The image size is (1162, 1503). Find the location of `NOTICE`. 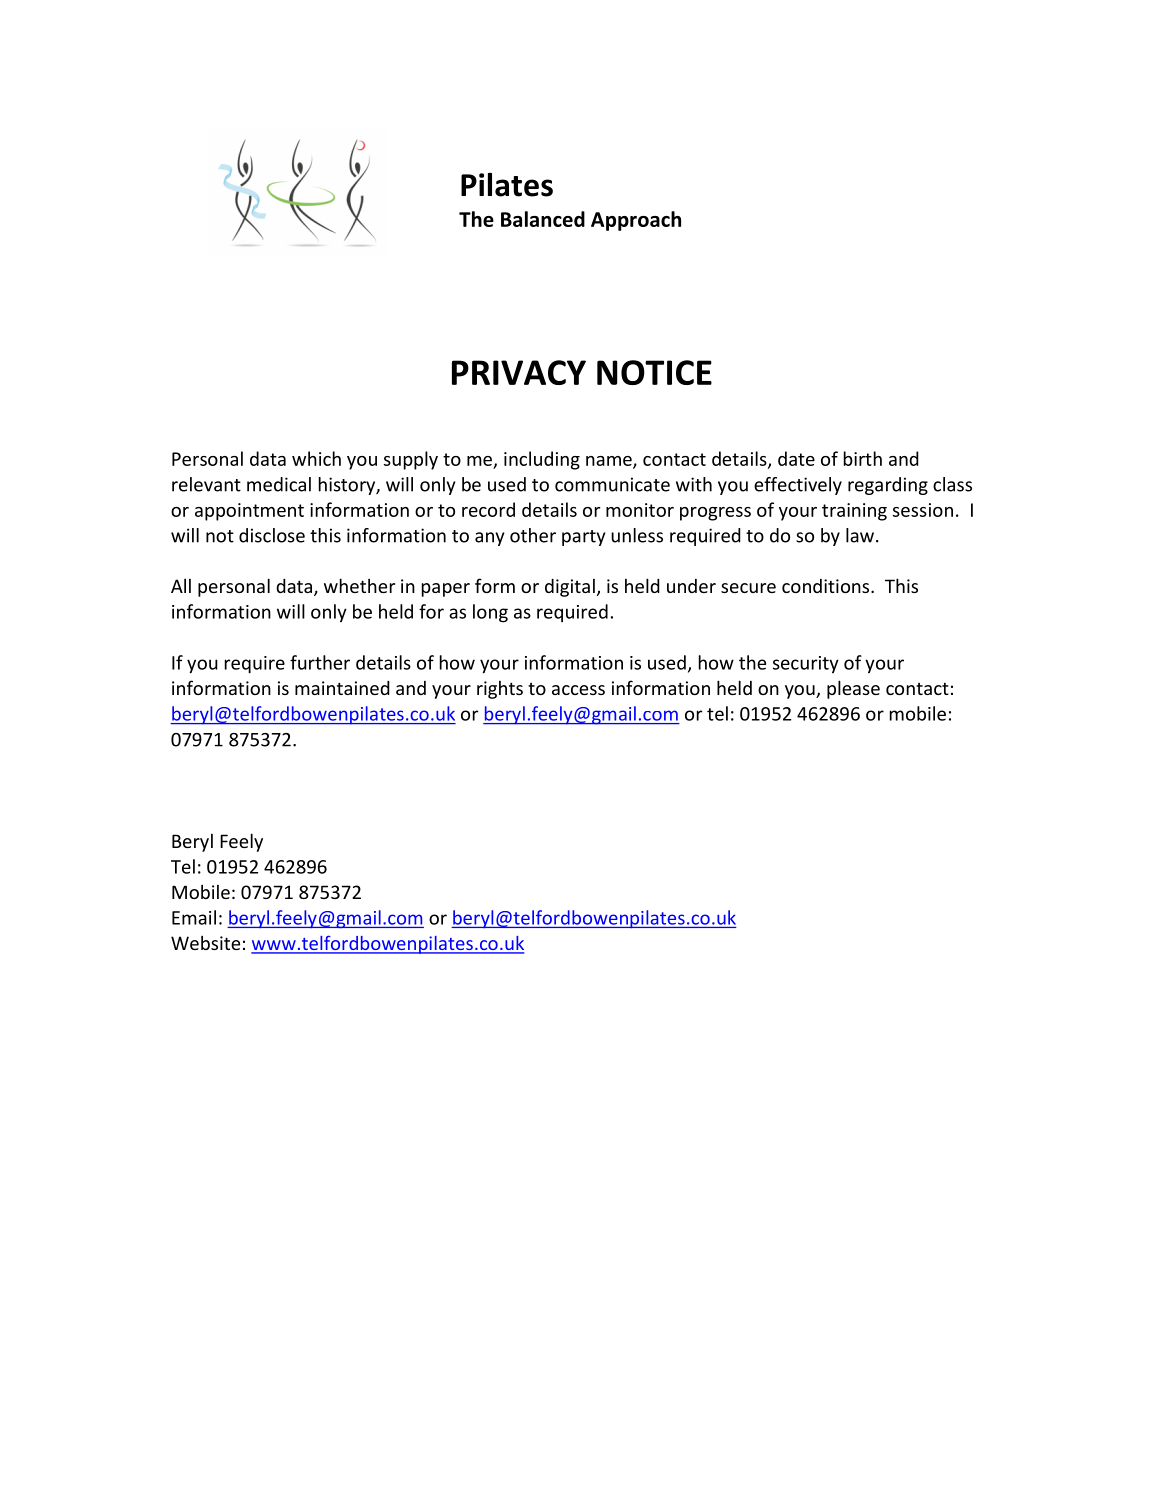

NOTICE is located at coordinates (654, 372).
